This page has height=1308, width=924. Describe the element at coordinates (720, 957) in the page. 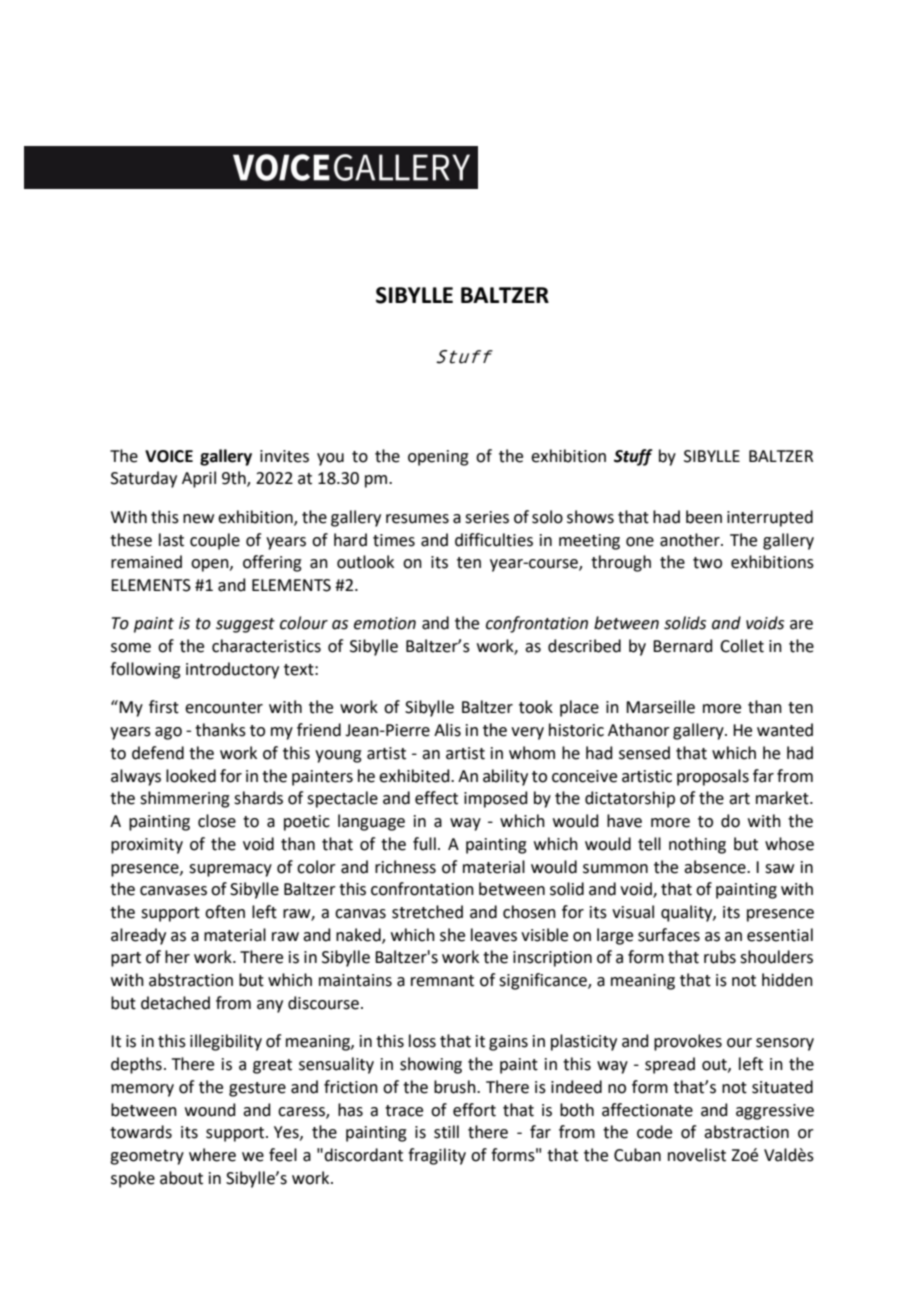

I see `rubs` at that location.
